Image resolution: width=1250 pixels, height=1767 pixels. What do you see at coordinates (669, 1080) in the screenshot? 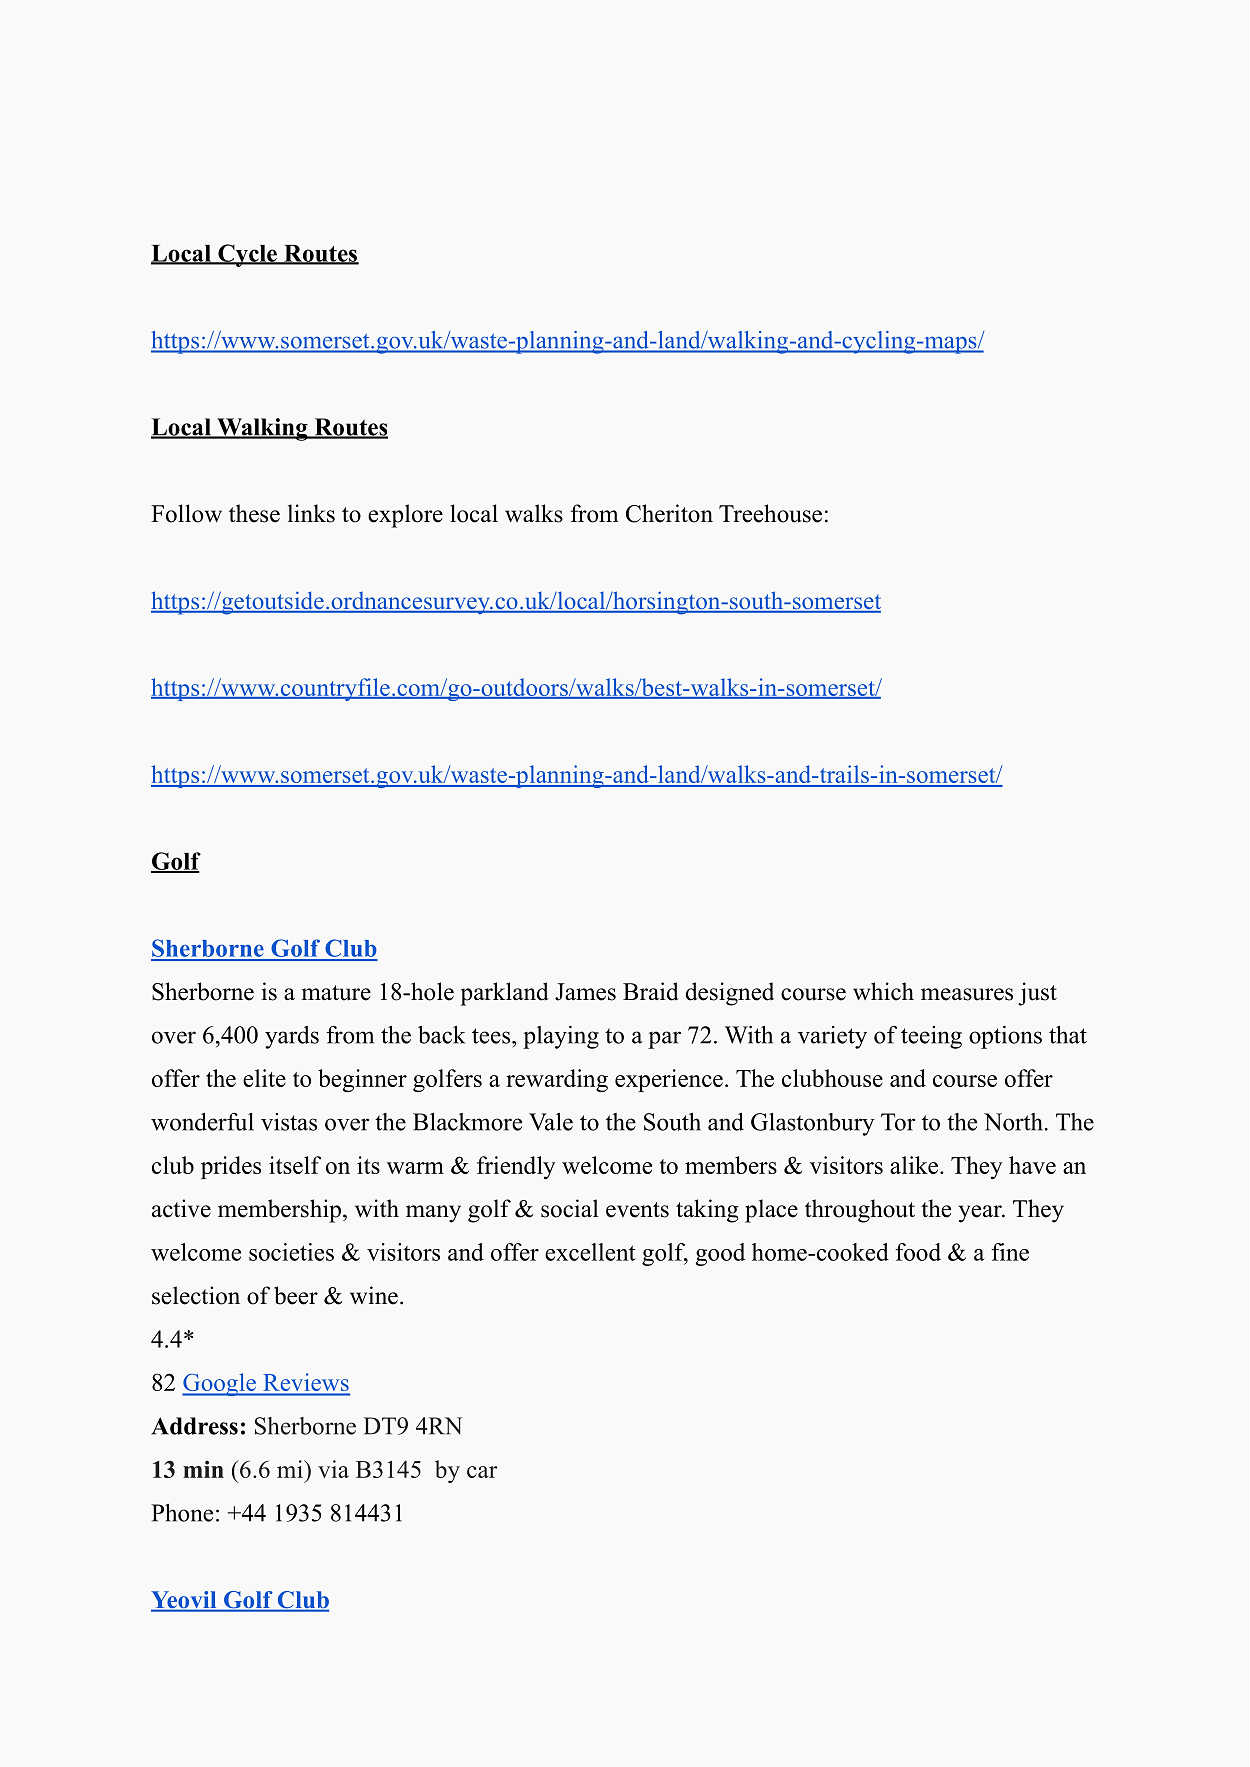
I see `experience` at bounding box center [669, 1080].
